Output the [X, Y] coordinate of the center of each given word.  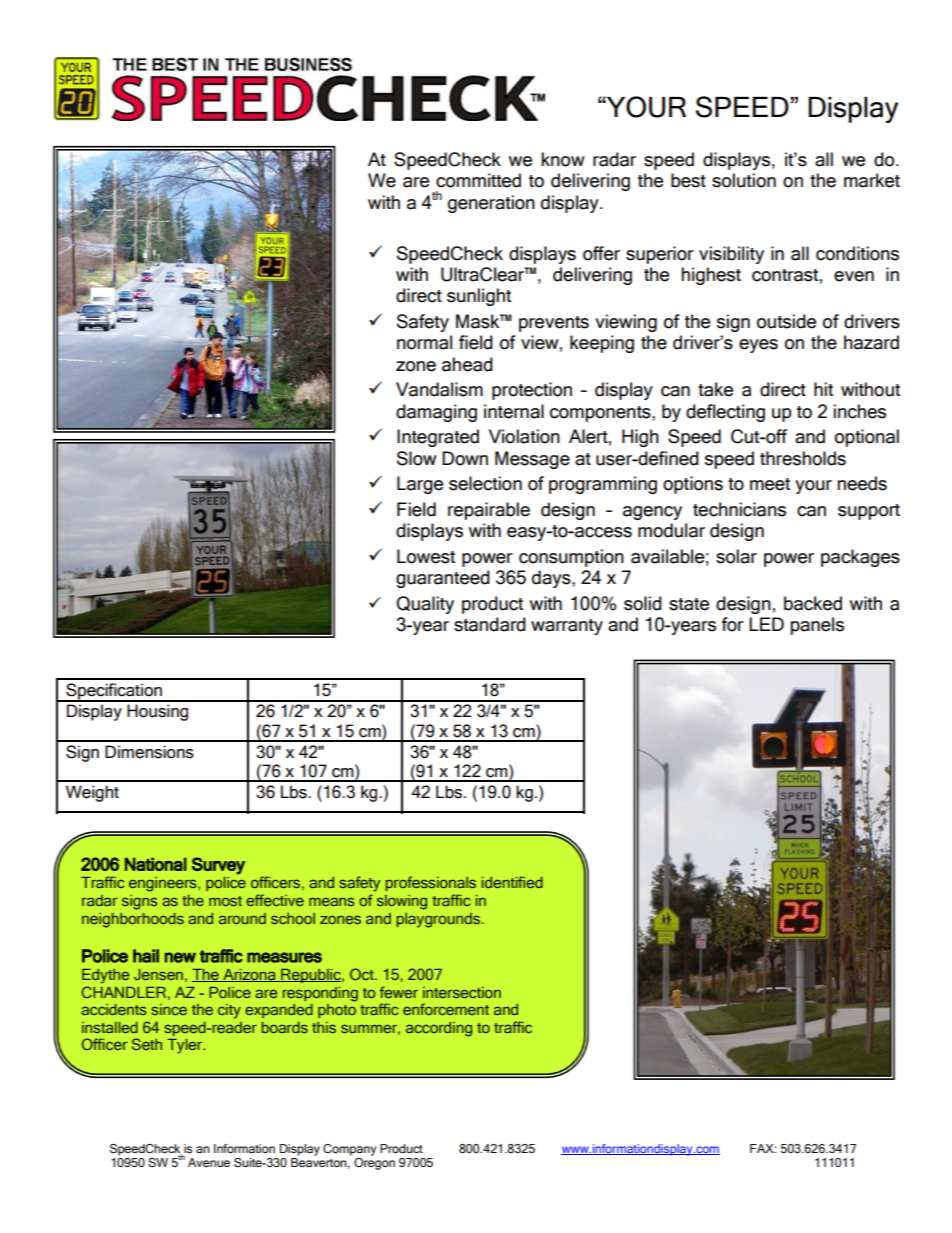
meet [770, 484]
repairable [489, 511]
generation [491, 204]
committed [478, 180]
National [156, 864]
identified [512, 882]
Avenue [209, 1162]
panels [817, 626]
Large [420, 485]
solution [744, 180]
